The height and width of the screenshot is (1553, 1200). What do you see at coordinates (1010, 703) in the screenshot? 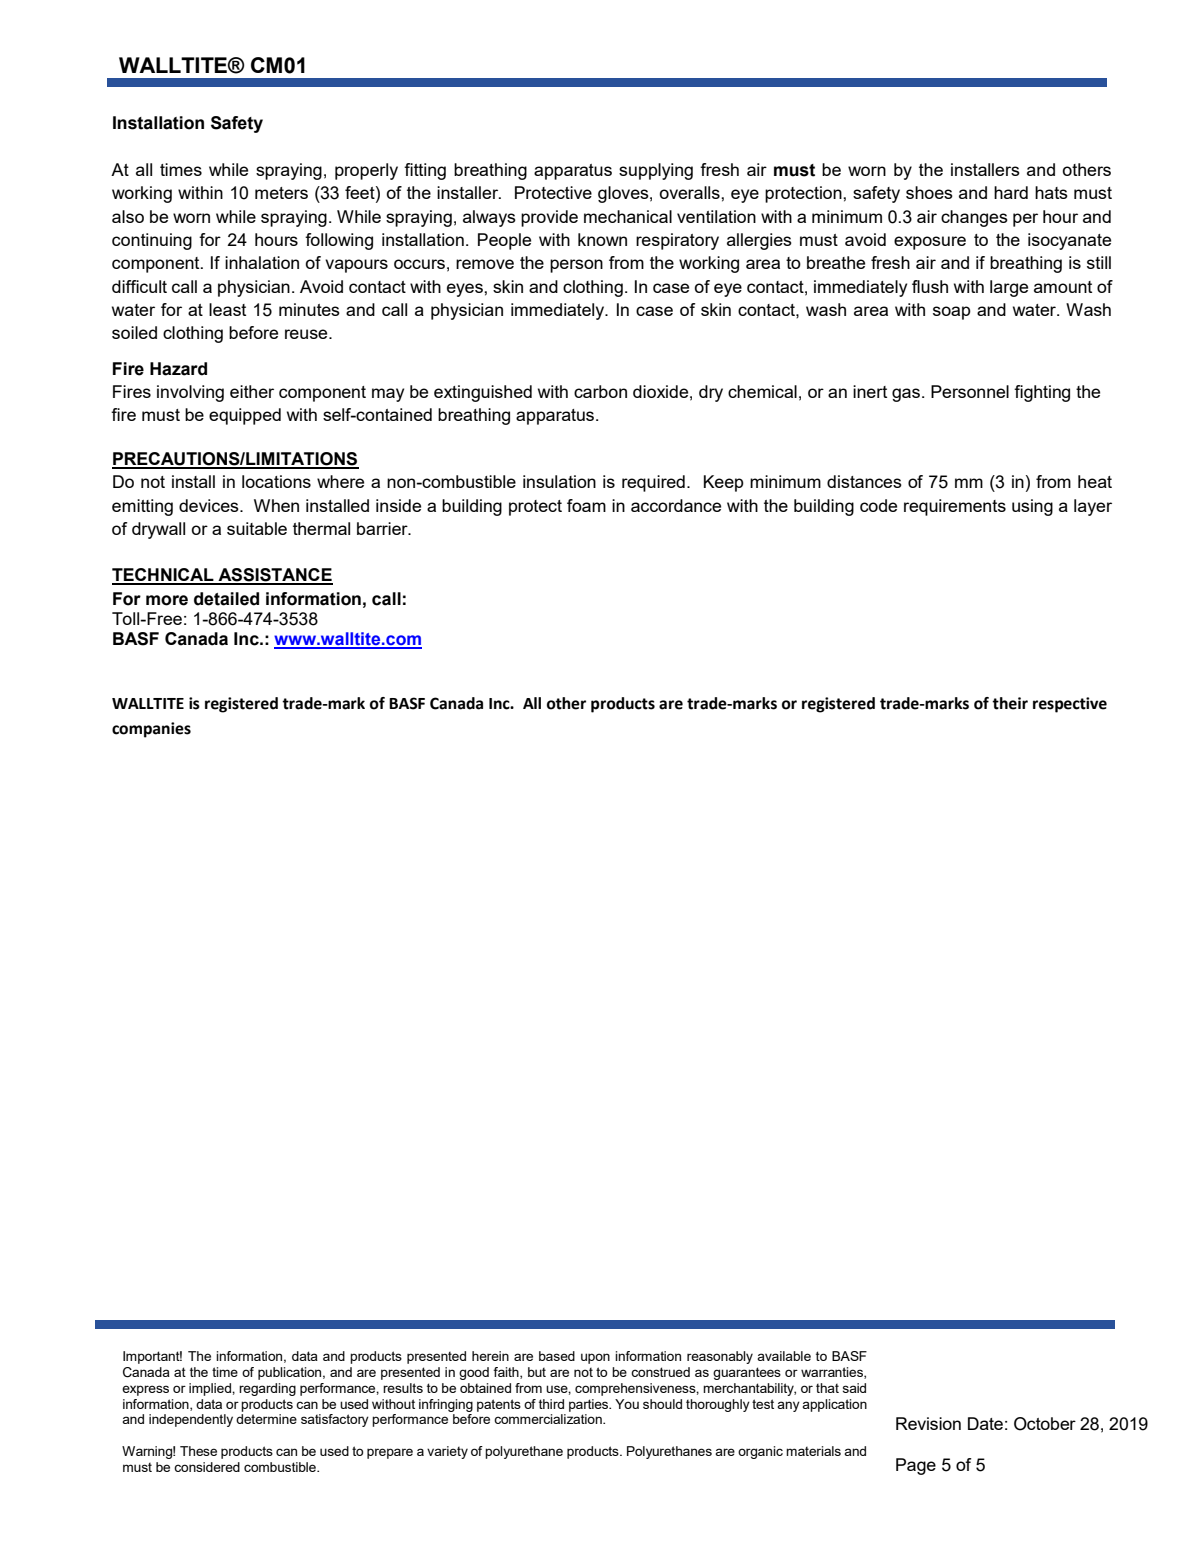
I see `their` at bounding box center [1010, 703].
